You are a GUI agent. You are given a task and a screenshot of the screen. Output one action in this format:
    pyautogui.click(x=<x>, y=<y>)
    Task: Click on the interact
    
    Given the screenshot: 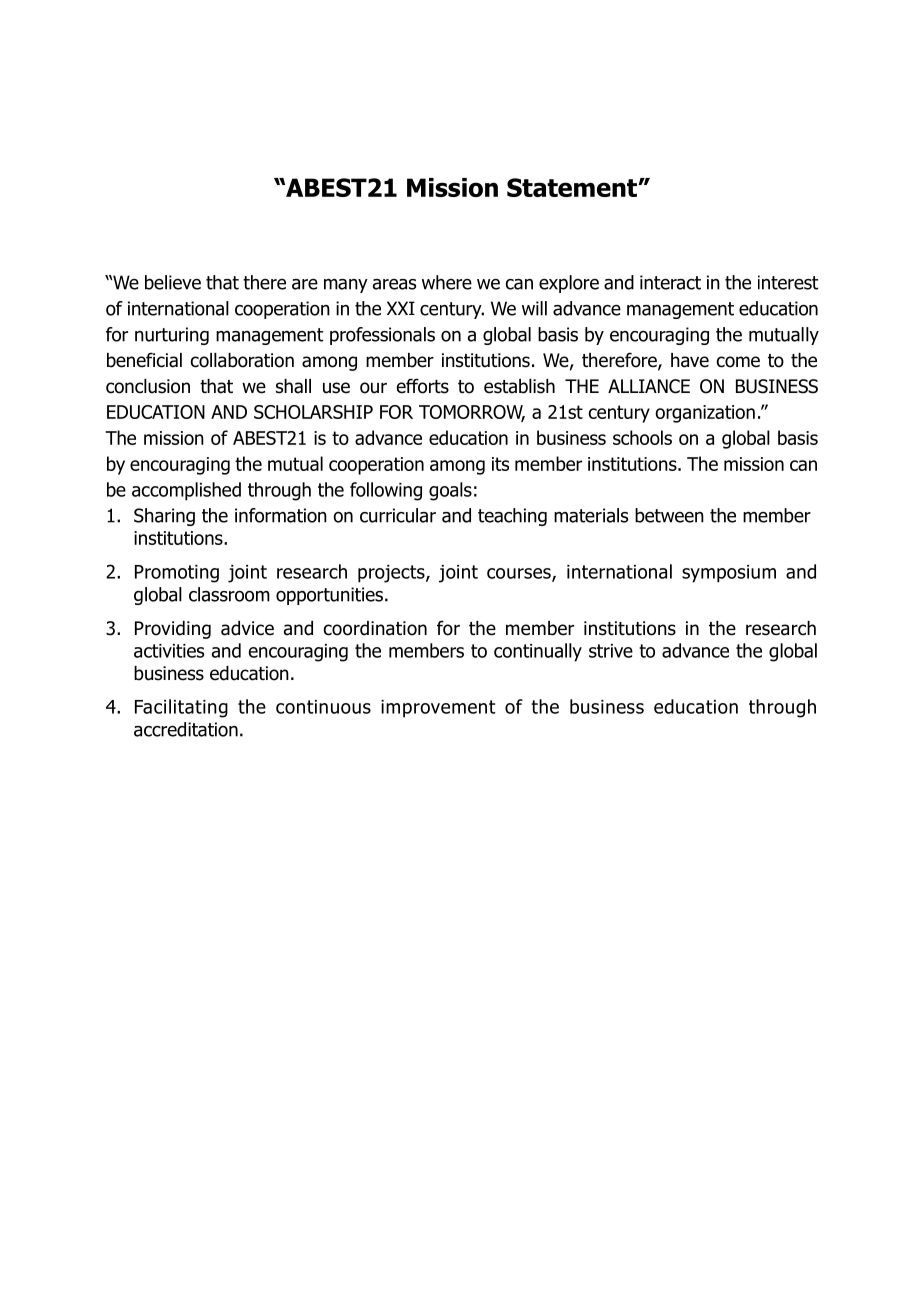 What is the action you would take?
    pyautogui.click(x=670, y=282)
